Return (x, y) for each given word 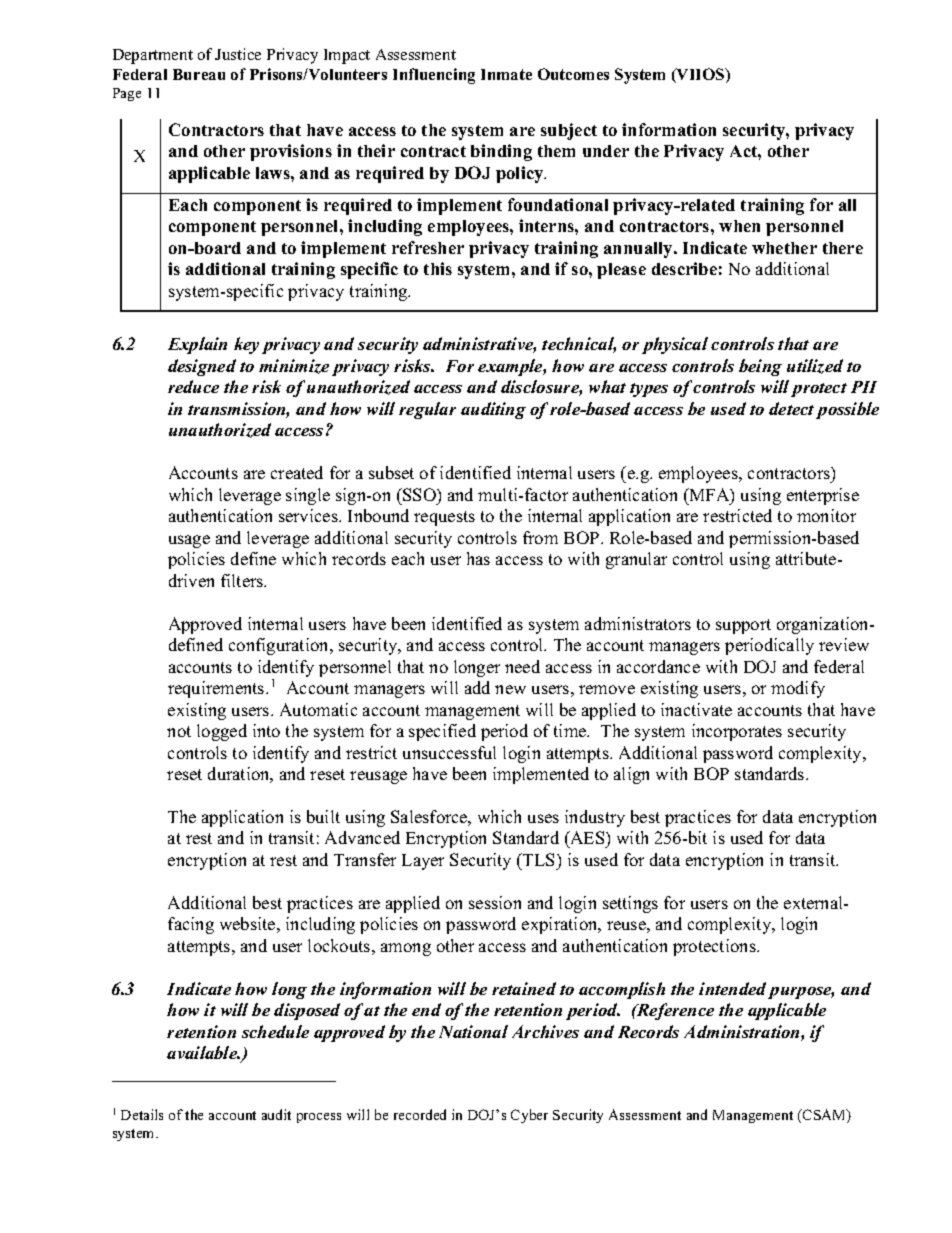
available (203, 1052)
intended (732, 988)
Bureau (199, 74)
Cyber (529, 1116)
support (743, 626)
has (478, 558)
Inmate (506, 74)
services (309, 515)
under (606, 151)
